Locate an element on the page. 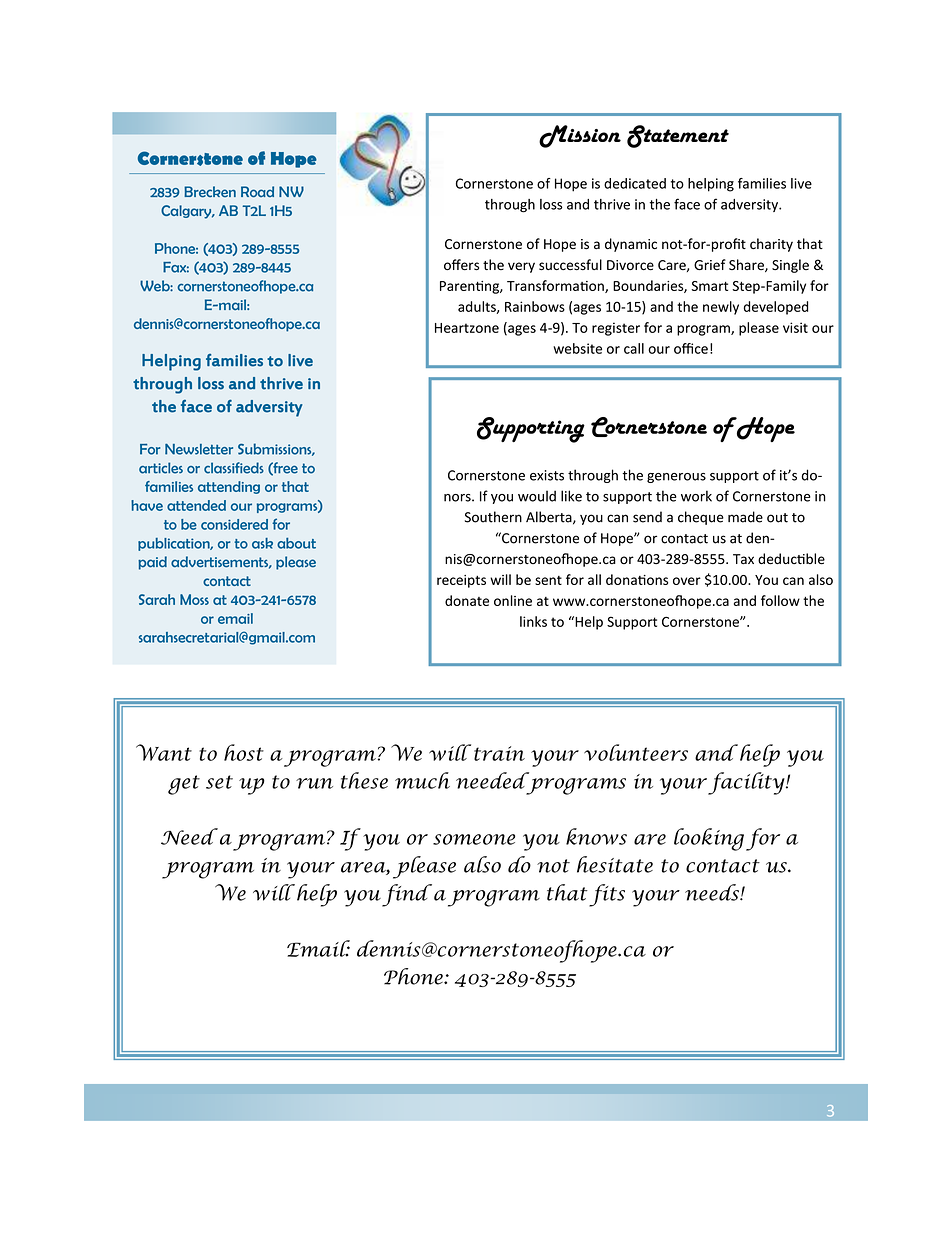  Southern is located at coordinates (493, 517).
